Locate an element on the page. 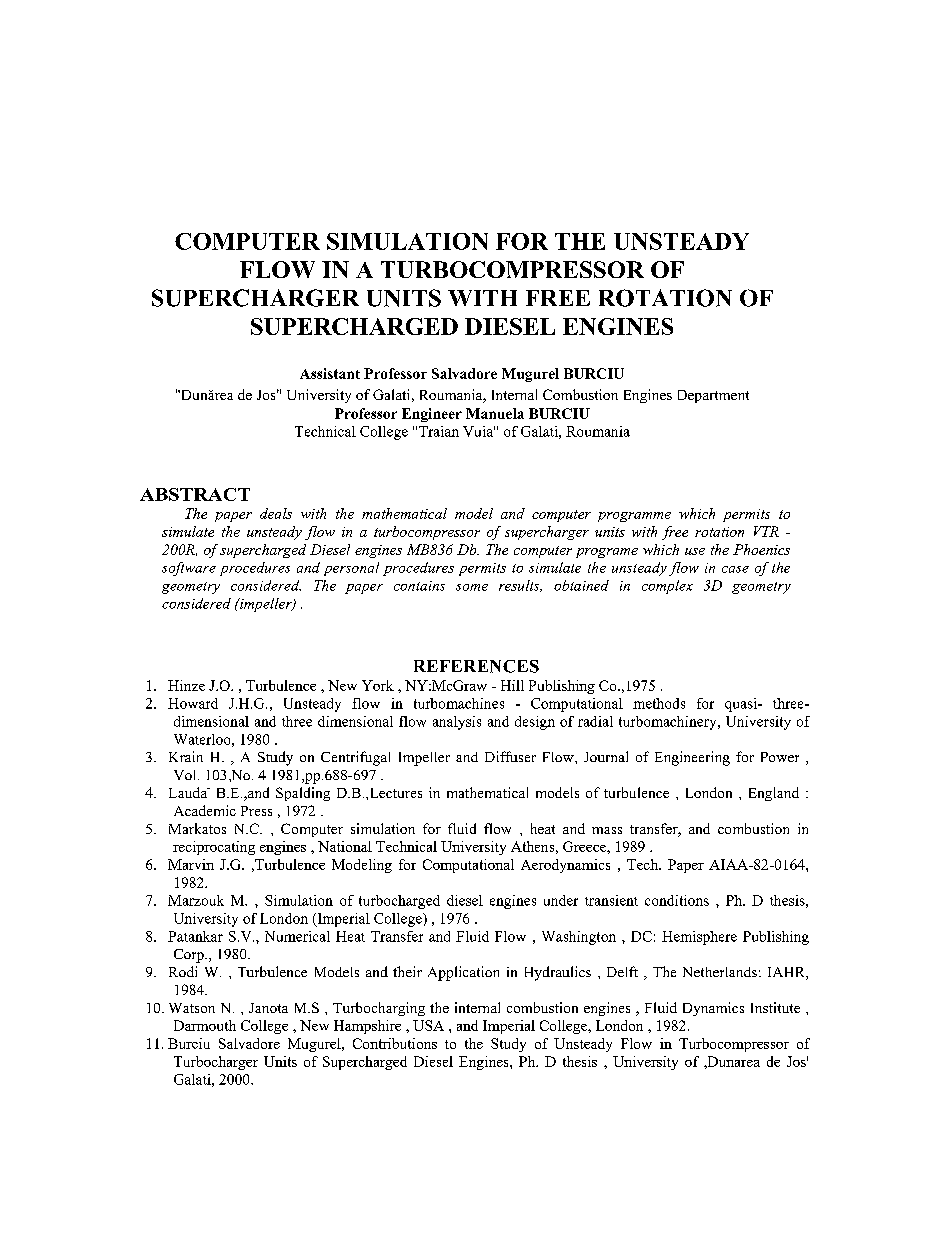 The height and width of the image is (1233, 952). programme is located at coordinates (634, 517).
